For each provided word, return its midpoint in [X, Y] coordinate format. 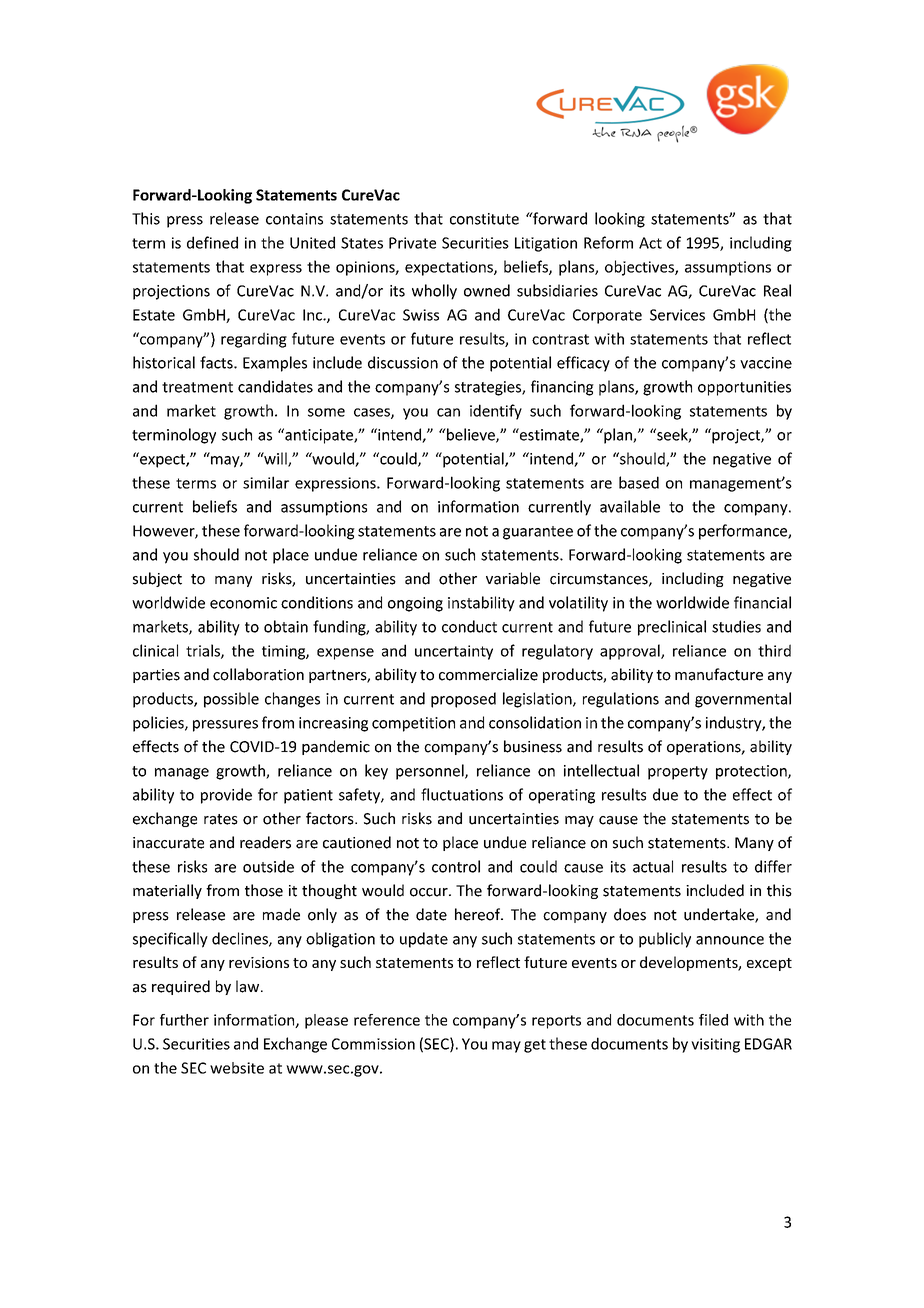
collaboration [258, 674]
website [237, 1068]
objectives [640, 268]
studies [736, 626]
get [535, 1046]
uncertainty [454, 652]
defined [212, 242]
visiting [715, 1045]
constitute [484, 219]
